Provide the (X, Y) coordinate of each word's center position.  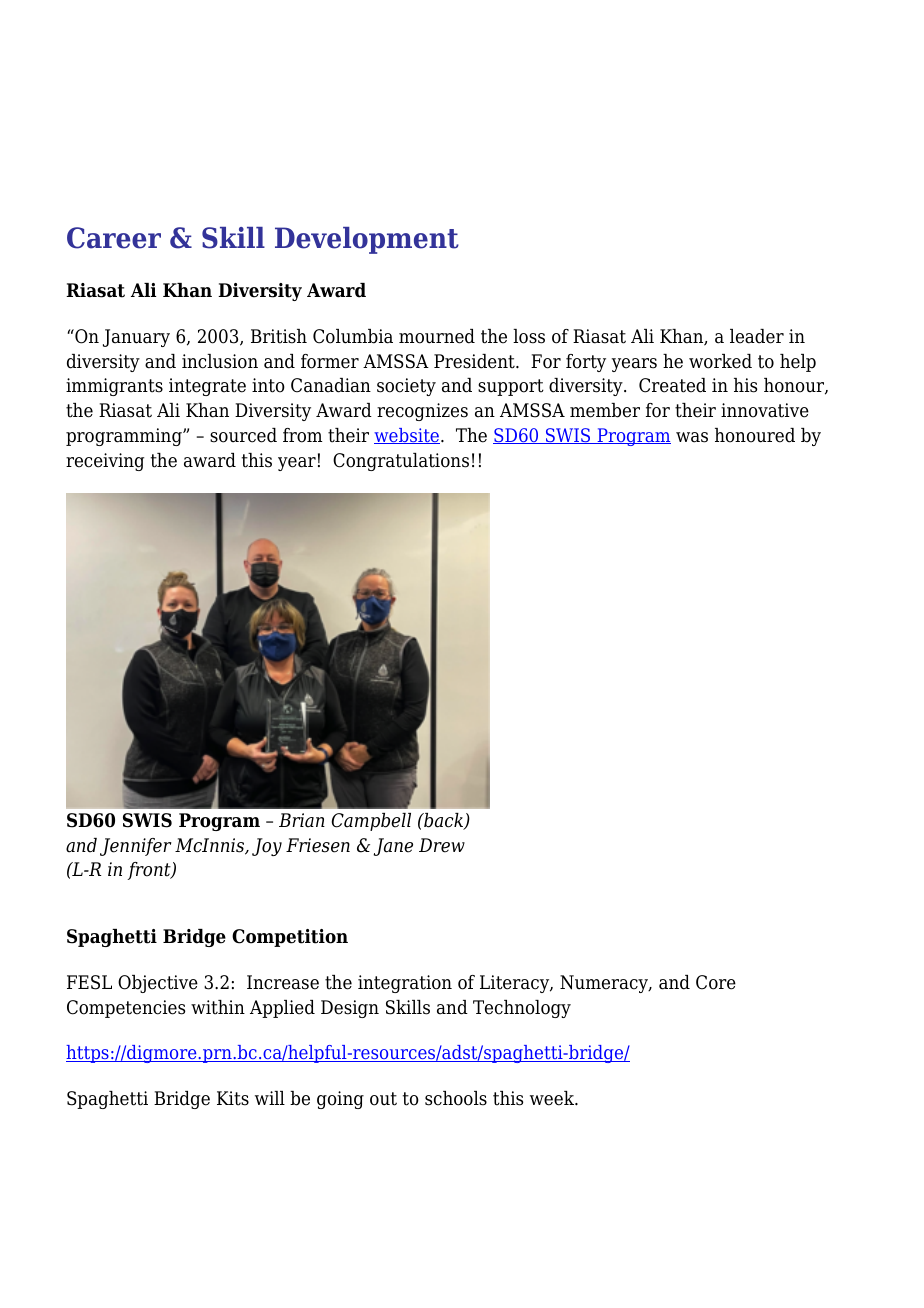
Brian (302, 820)
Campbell (371, 822)
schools (456, 1098)
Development (367, 240)
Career (114, 238)
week (553, 1098)
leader (757, 336)
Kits (233, 1098)
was (692, 437)
